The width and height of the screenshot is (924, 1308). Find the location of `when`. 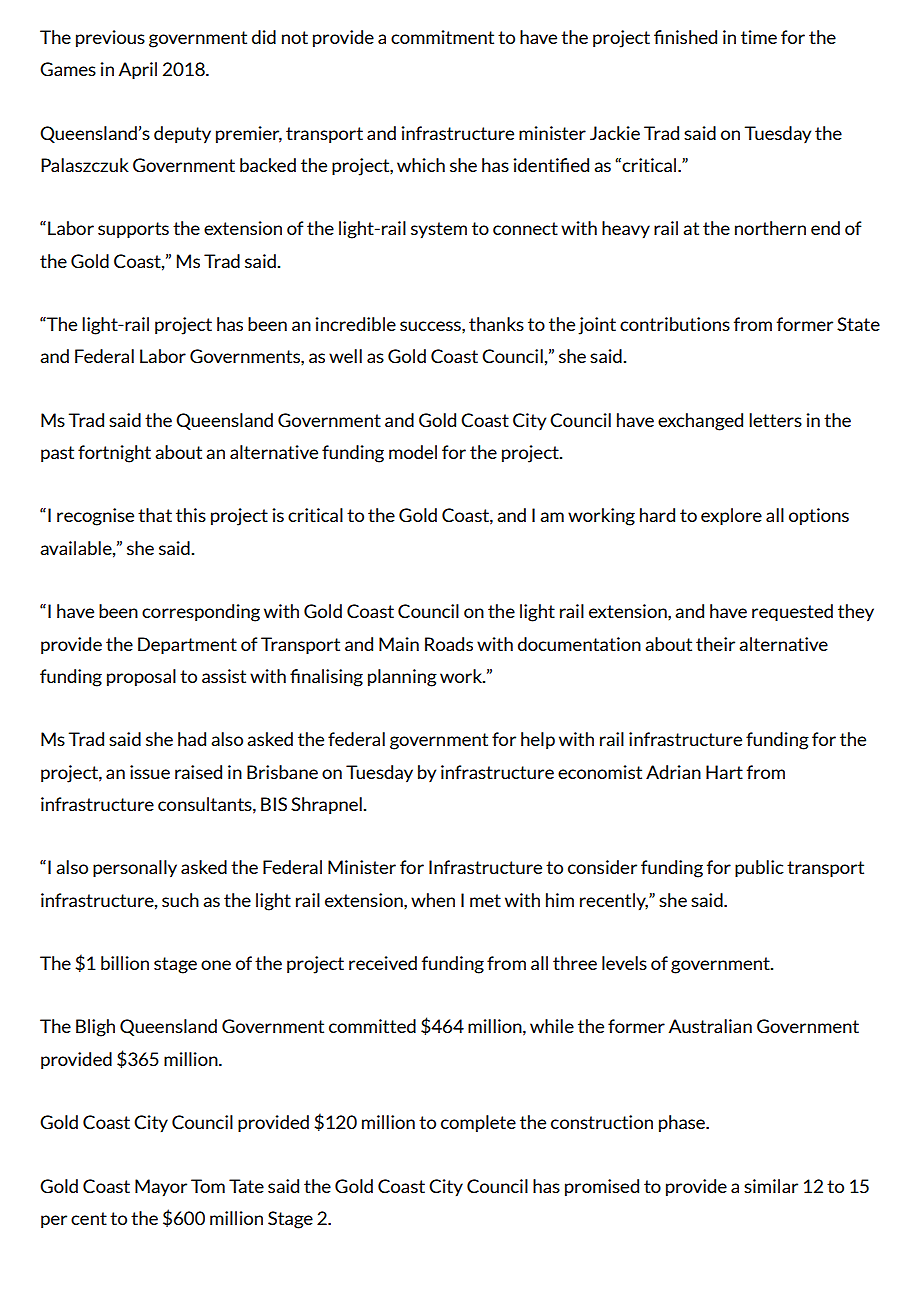

when is located at coordinates (433, 900).
